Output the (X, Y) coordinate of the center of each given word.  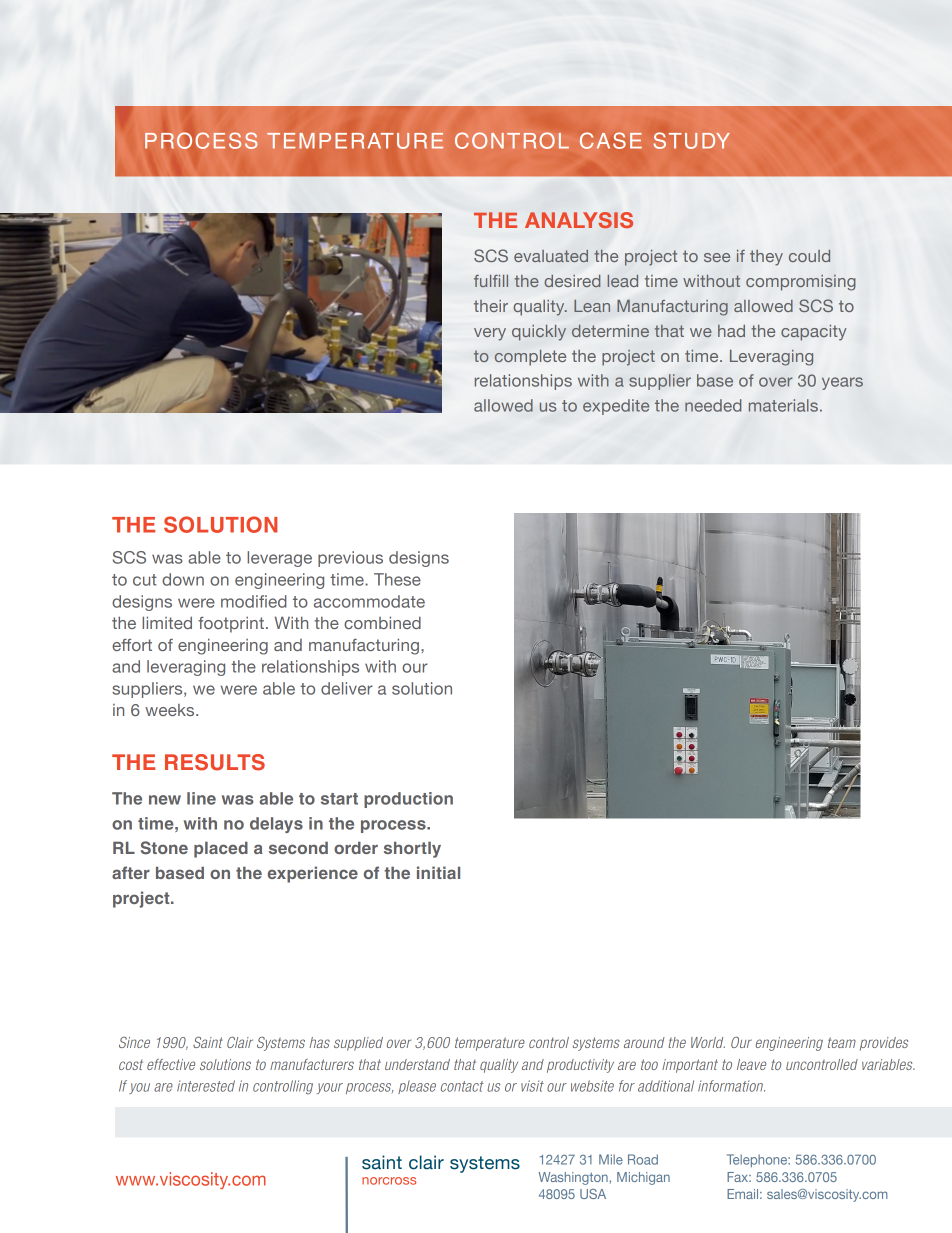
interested (206, 1086)
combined (382, 622)
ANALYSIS (579, 220)
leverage (279, 559)
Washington (574, 1178)
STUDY (691, 140)
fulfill (491, 281)
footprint (231, 625)
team (842, 1042)
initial (438, 872)
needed (713, 405)
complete (530, 358)
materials (783, 405)
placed (221, 850)
